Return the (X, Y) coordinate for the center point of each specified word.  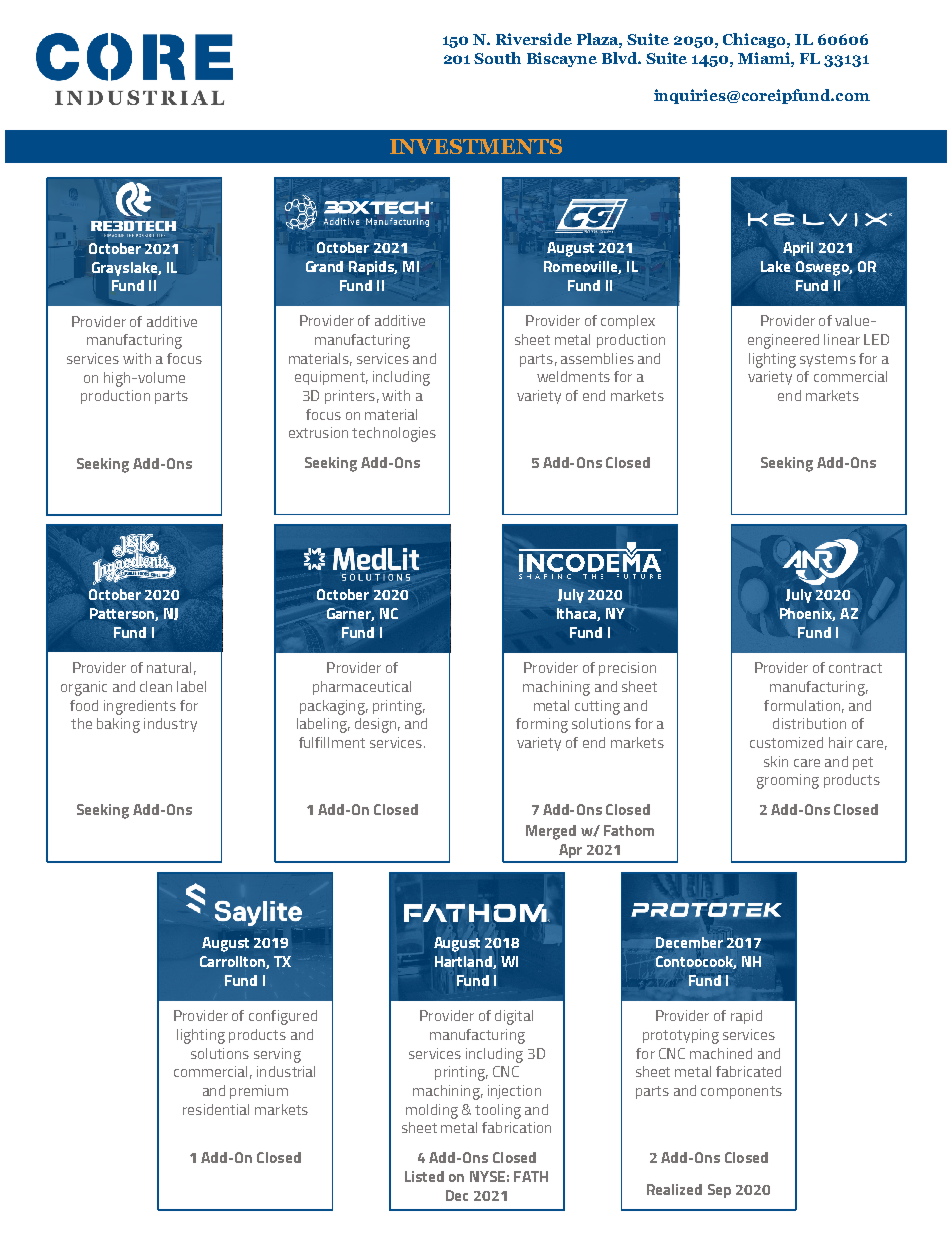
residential (216, 1109)
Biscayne (562, 59)
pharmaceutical (362, 688)
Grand (324, 266)
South (497, 58)
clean (156, 686)
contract (855, 668)
